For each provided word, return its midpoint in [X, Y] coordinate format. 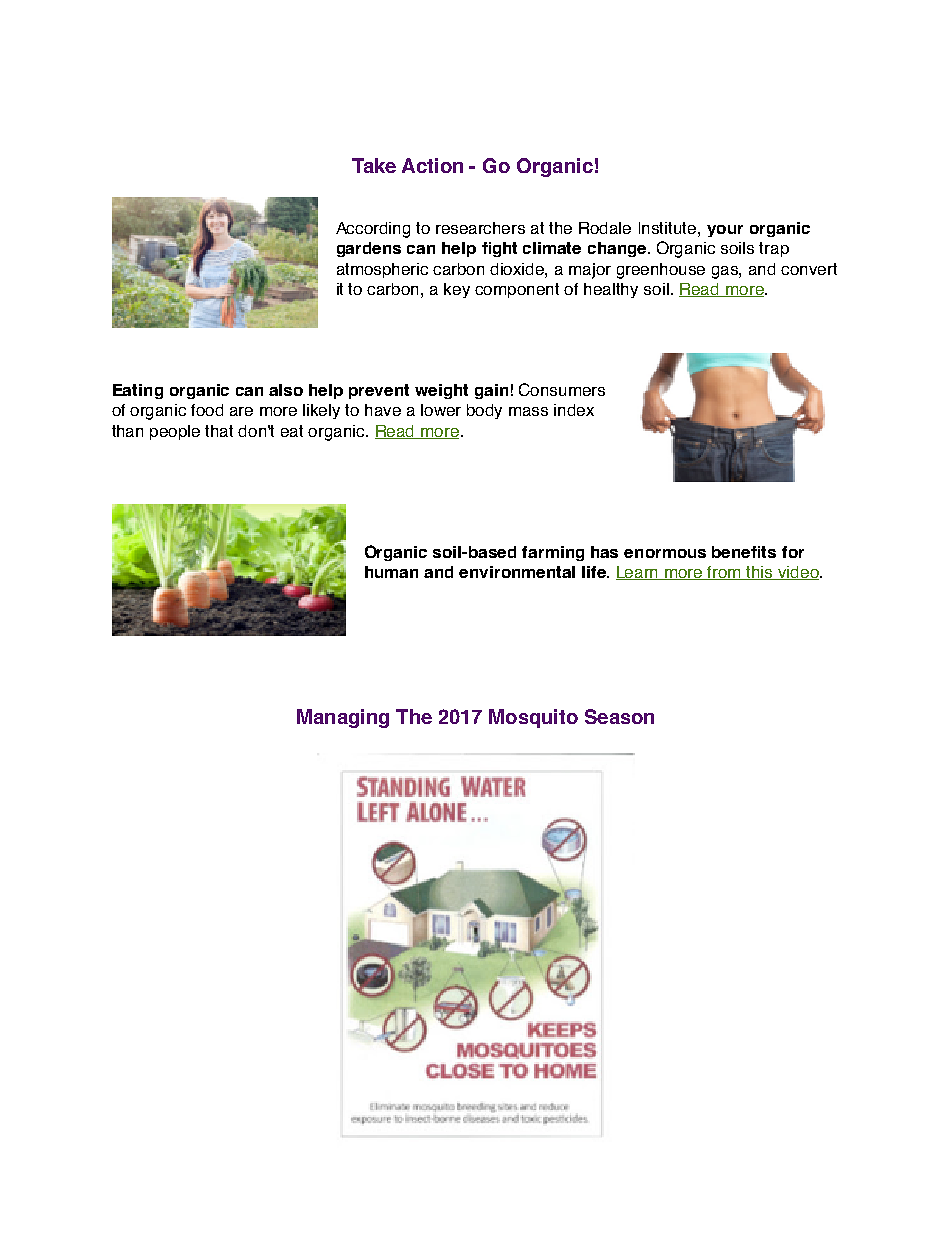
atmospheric [382, 270]
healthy [611, 290]
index [574, 410]
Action [432, 165]
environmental [517, 572]
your [725, 231]
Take [374, 165]
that [219, 431]
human [391, 572]
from [725, 573]
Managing [343, 718]
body [484, 411]
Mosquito [533, 718]
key [457, 290]
